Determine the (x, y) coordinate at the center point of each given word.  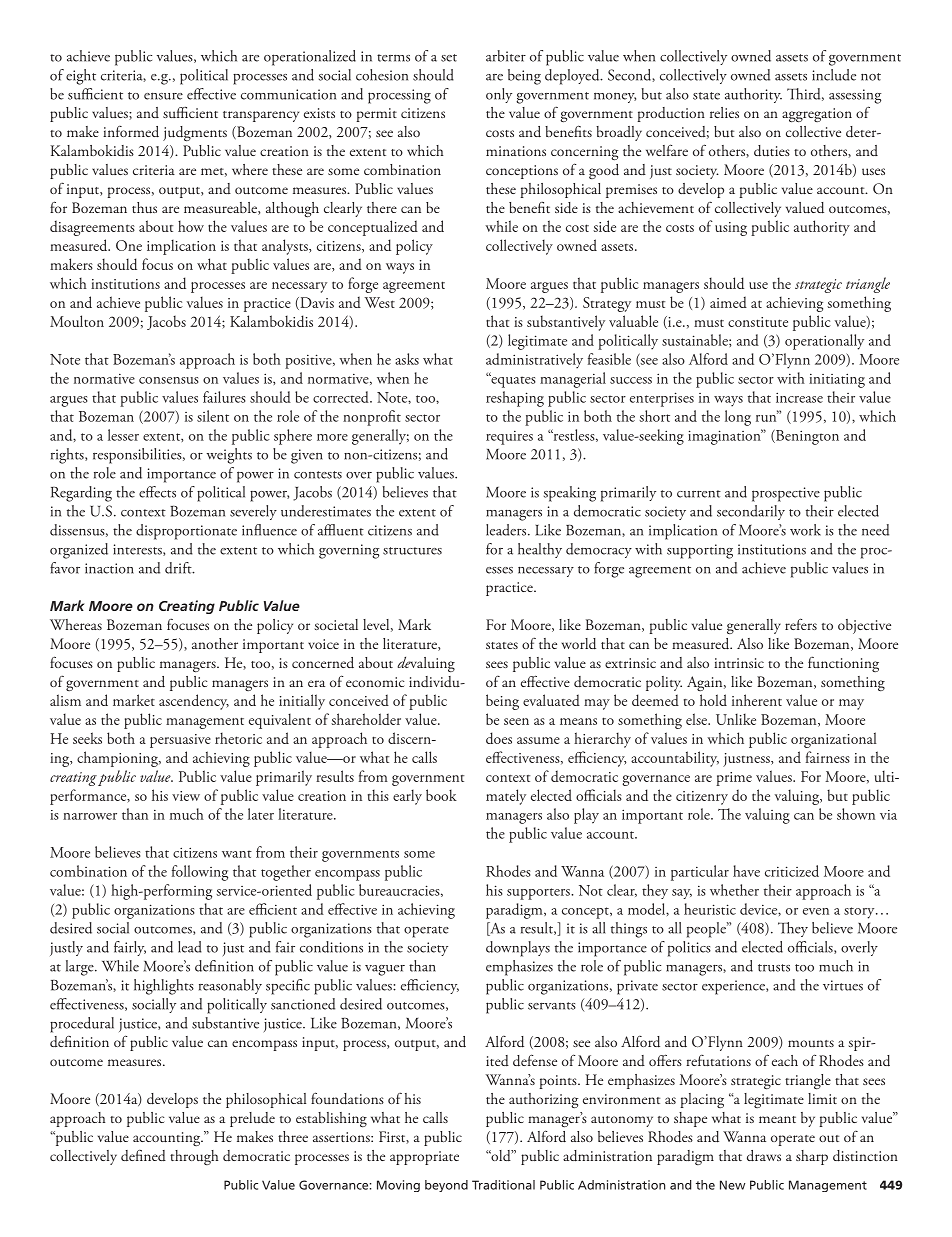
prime (734, 779)
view (186, 796)
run (767, 417)
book (441, 795)
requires (509, 438)
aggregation (817, 115)
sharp (812, 1157)
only (499, 95)
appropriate (424, 1158)
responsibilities (138, 456)
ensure (163, 96)
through (194, 1157)
